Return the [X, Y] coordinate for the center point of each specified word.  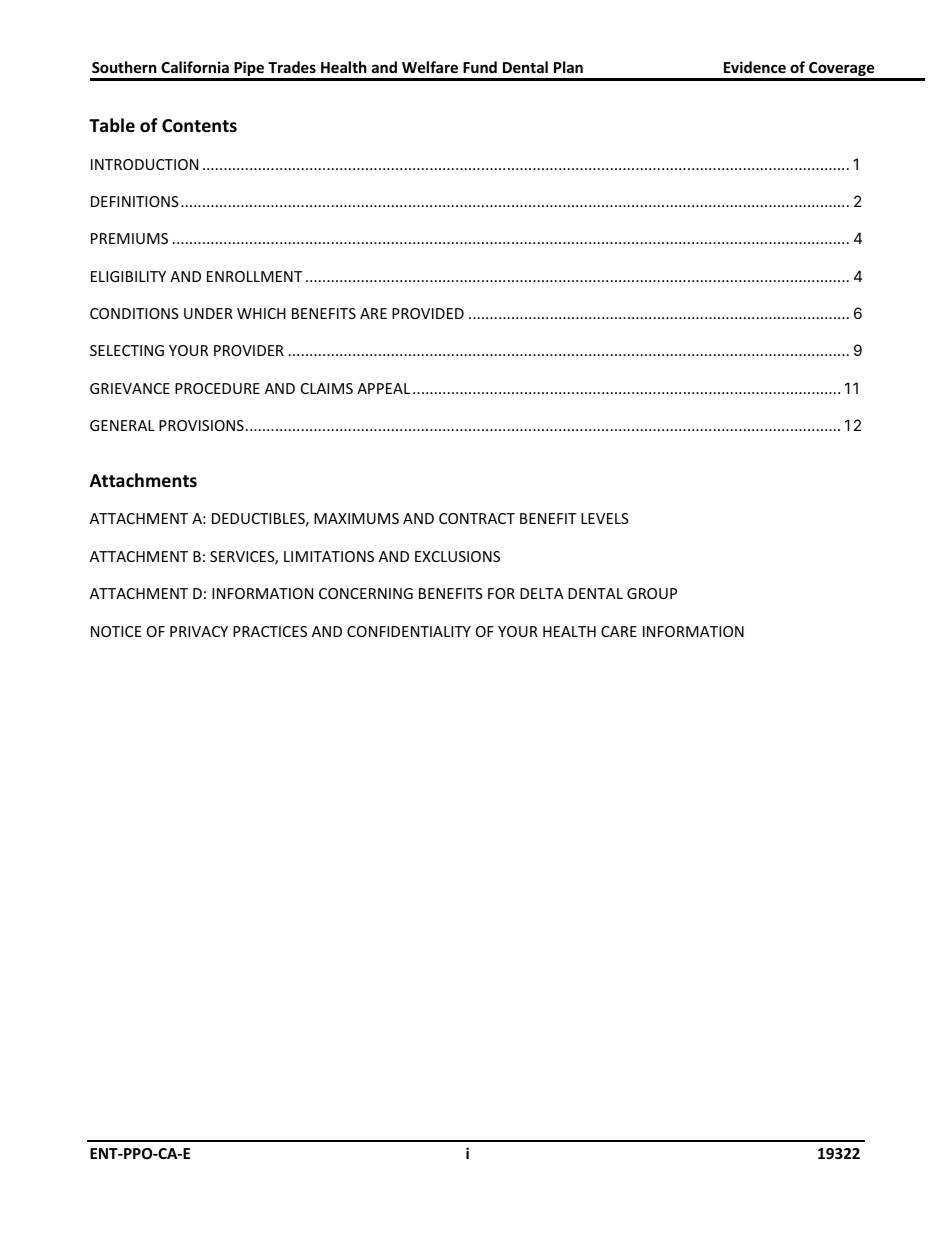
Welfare [430, 67]
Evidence [755, 67]
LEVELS [605, 518]
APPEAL [383, 388]
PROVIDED [428, 313]
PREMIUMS [129, 238]
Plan [568, 67]
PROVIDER [249, 350]
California [195, 67]
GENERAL [122, 425]
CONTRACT [477, 518]
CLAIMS [327, 388]
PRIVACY [199, 631]
